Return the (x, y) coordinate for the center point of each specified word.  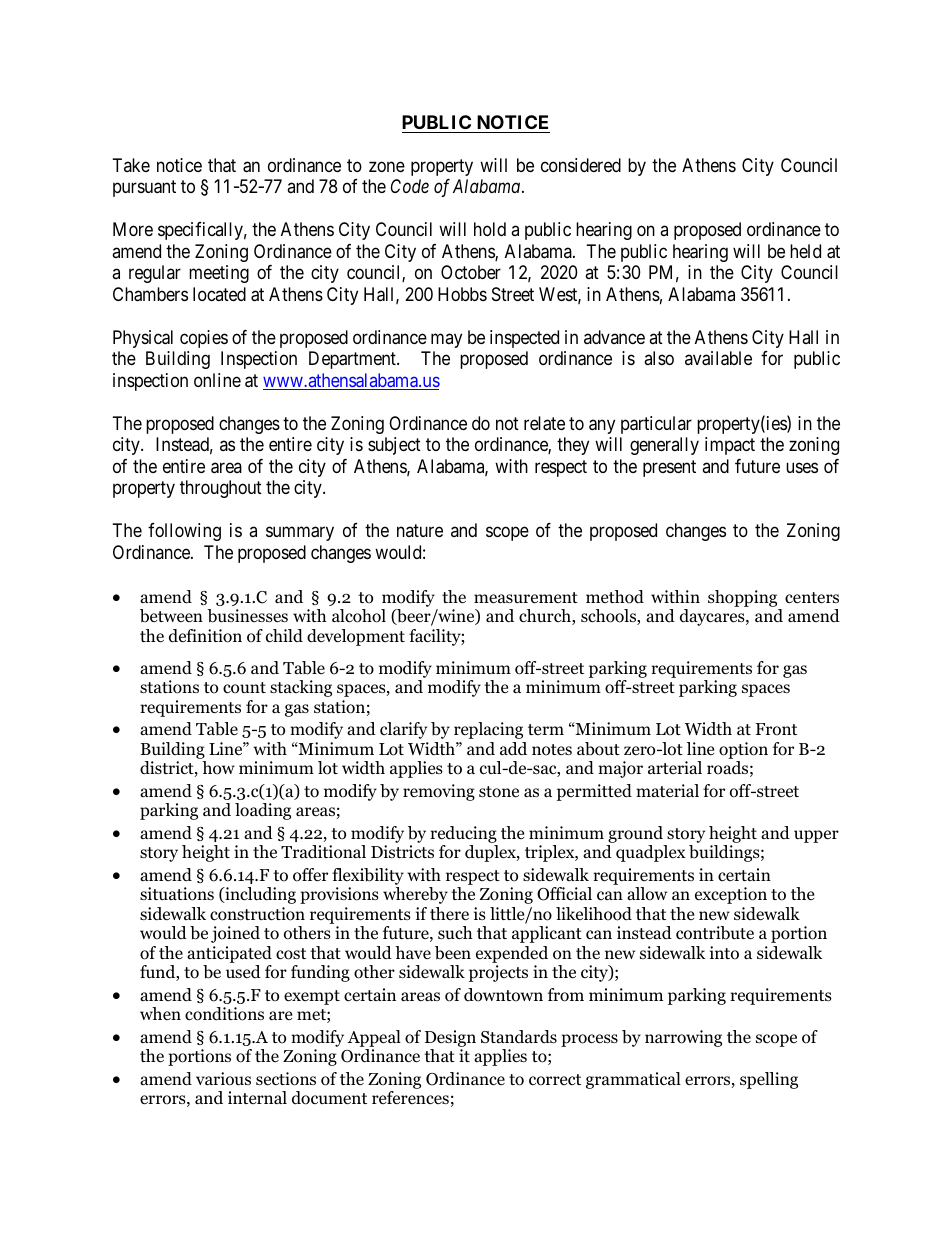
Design (450, 1038)
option (743, 750)
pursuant (144, 189)
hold (490, 229)
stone (499, 792)
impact (730, 446)
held (805, 251)
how (218, 768)
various (223, 1079)
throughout (221, 489)
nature (420, 530)
